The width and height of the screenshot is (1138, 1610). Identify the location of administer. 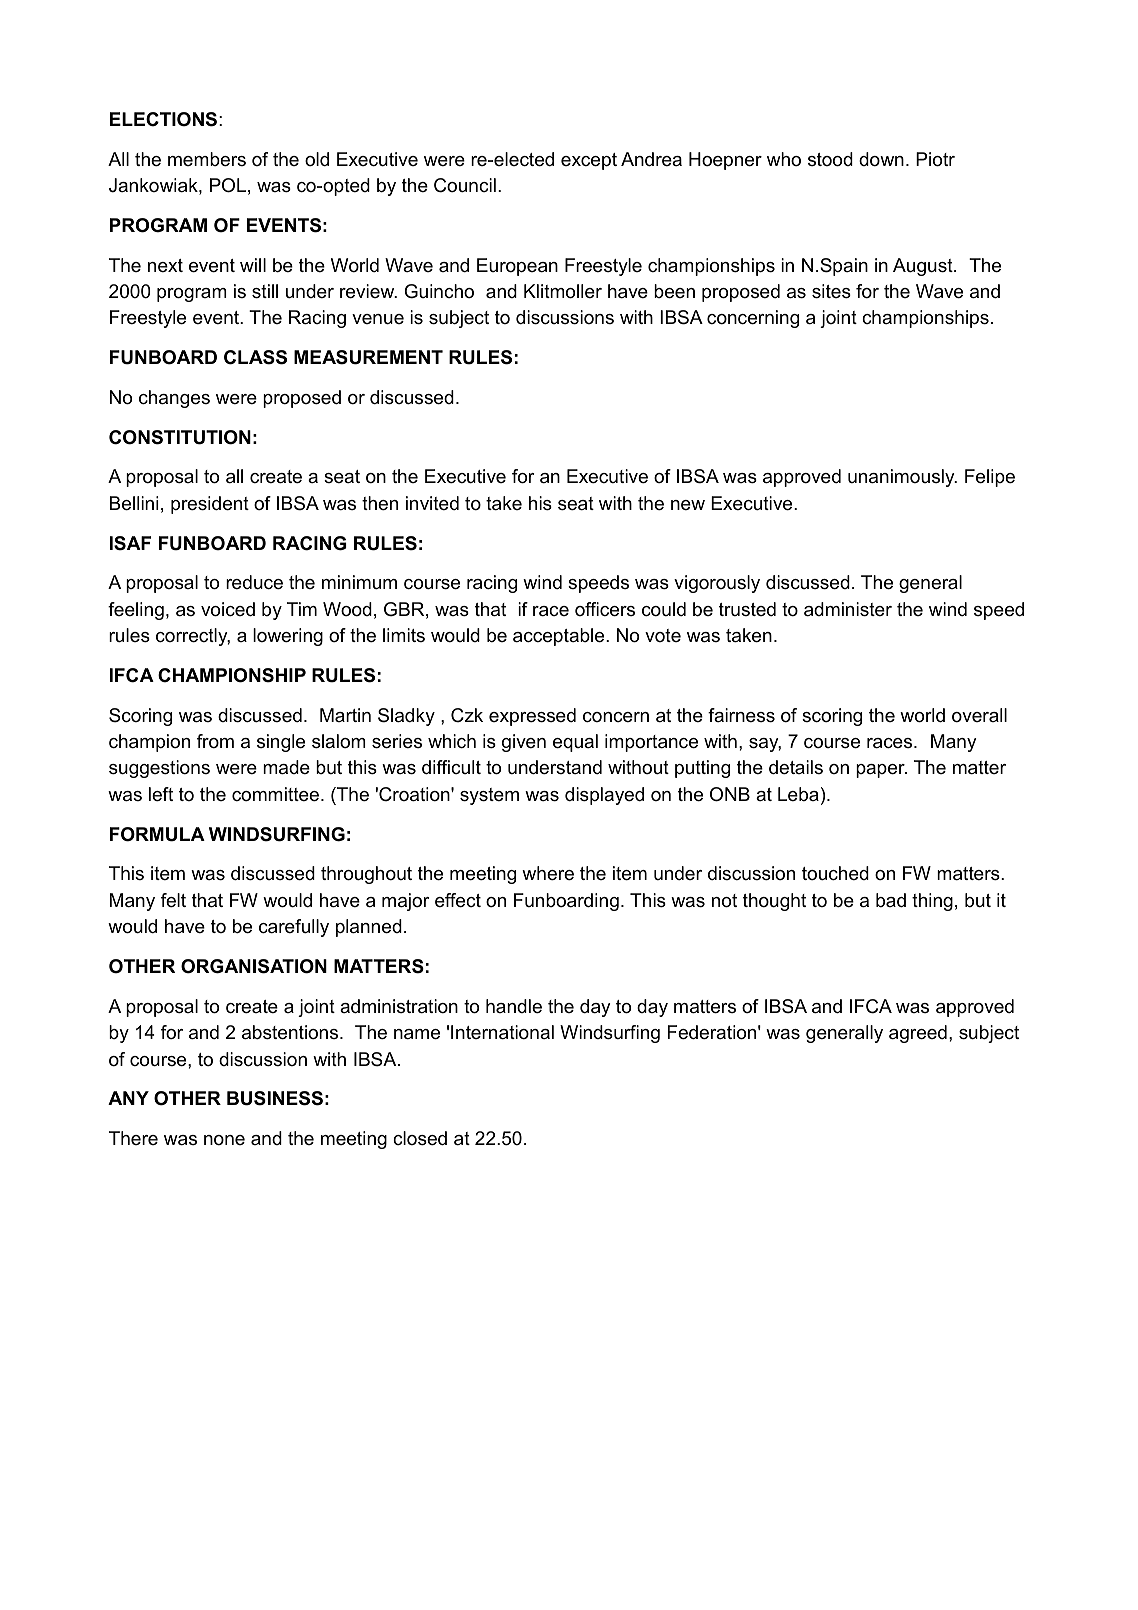
(848, 609).
